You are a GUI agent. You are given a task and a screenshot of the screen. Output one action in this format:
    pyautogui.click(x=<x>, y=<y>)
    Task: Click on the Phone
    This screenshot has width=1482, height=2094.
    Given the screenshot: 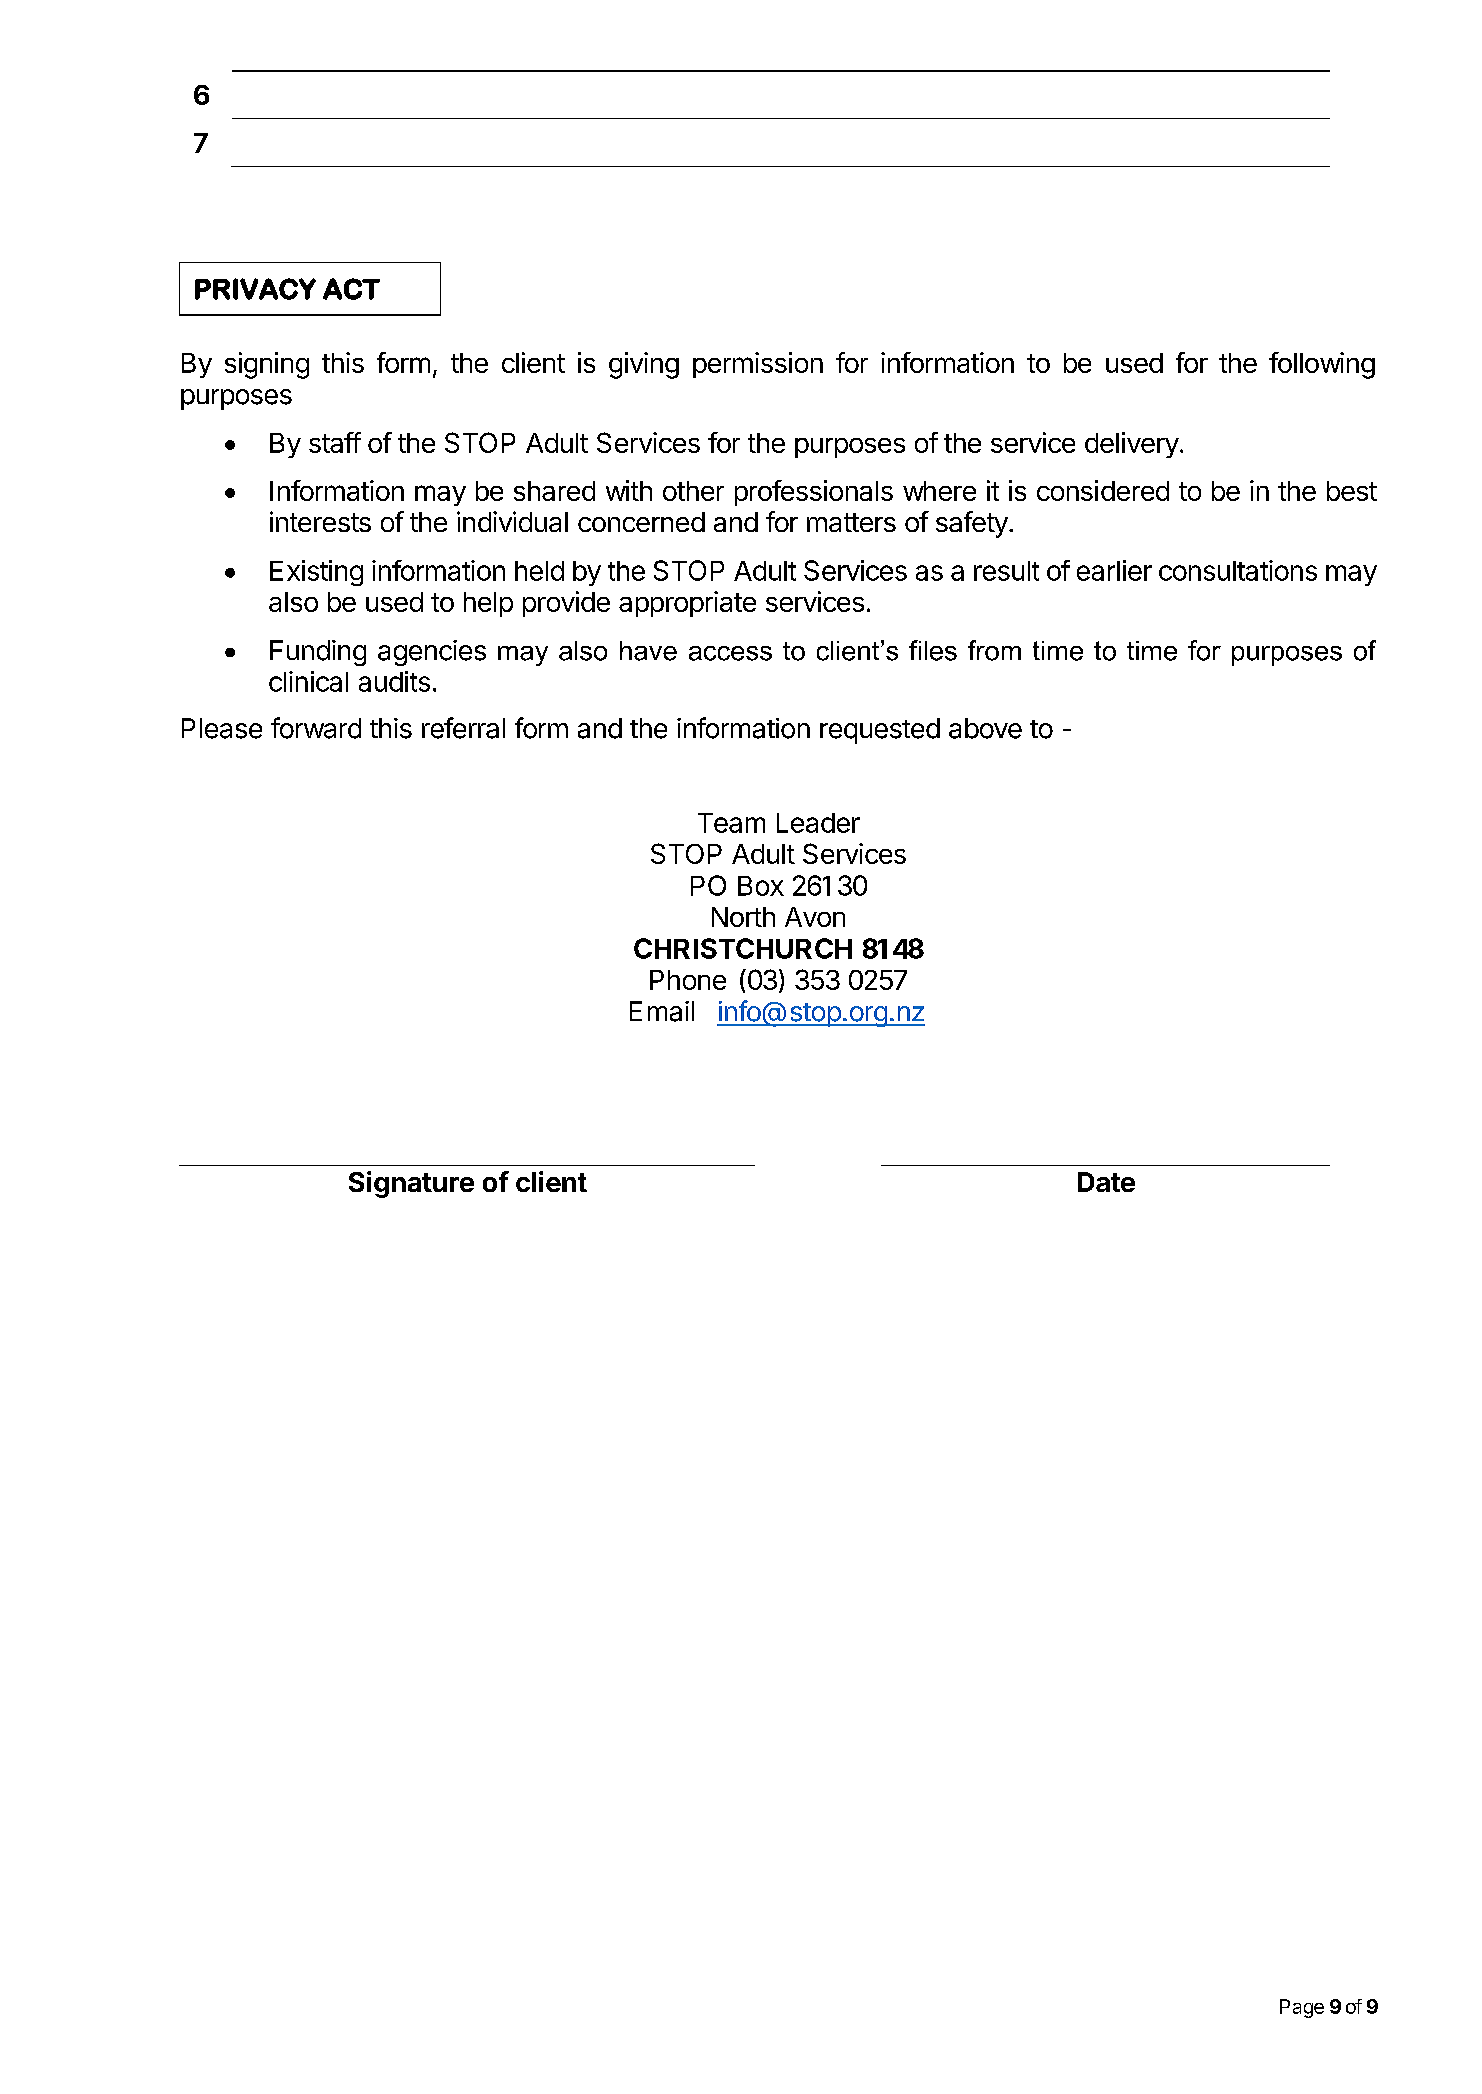 What is the action you would take?
    pyautogui.click(x=688, y=980)
